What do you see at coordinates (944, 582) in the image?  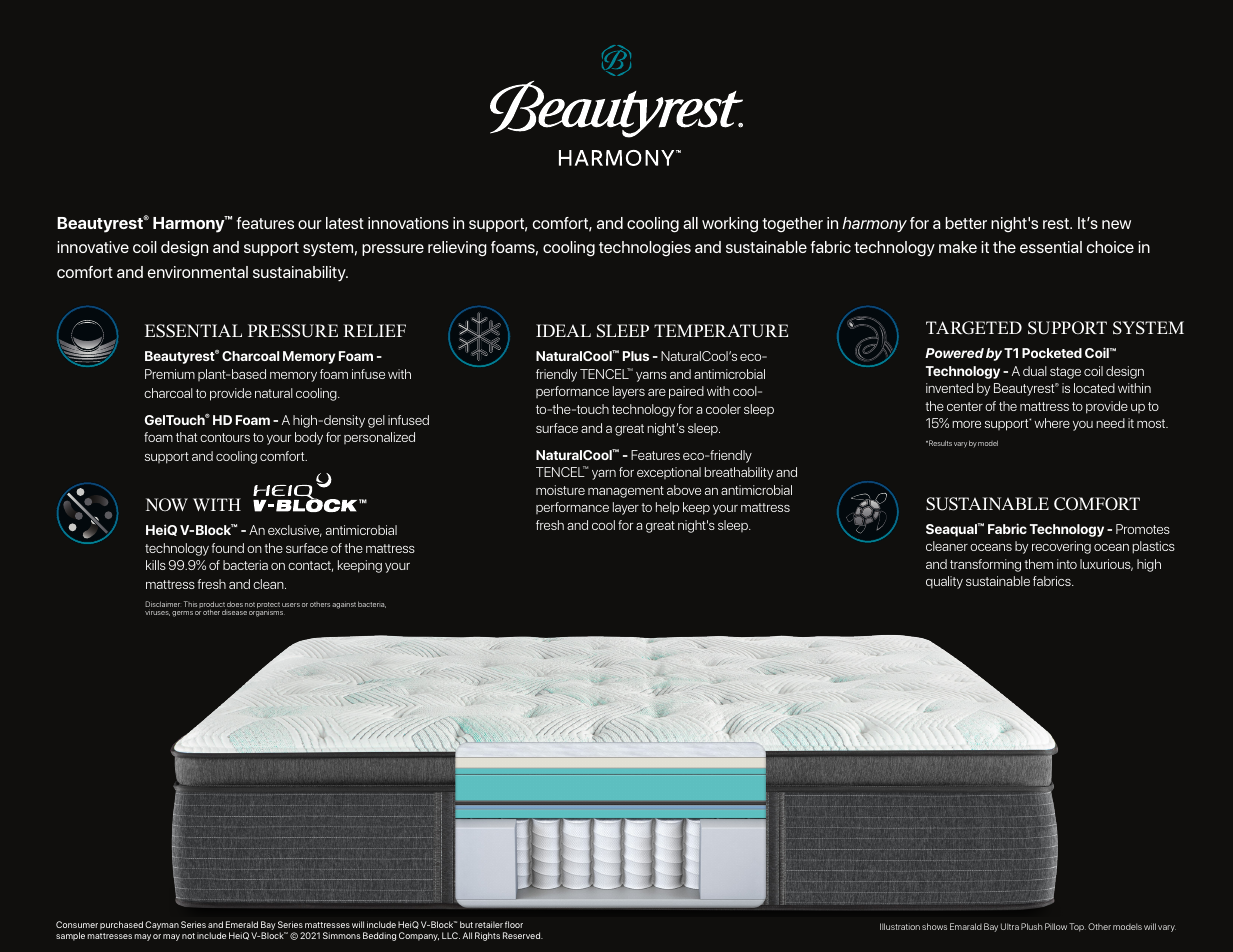 I see `quality` at bounding box center [944, 582].
